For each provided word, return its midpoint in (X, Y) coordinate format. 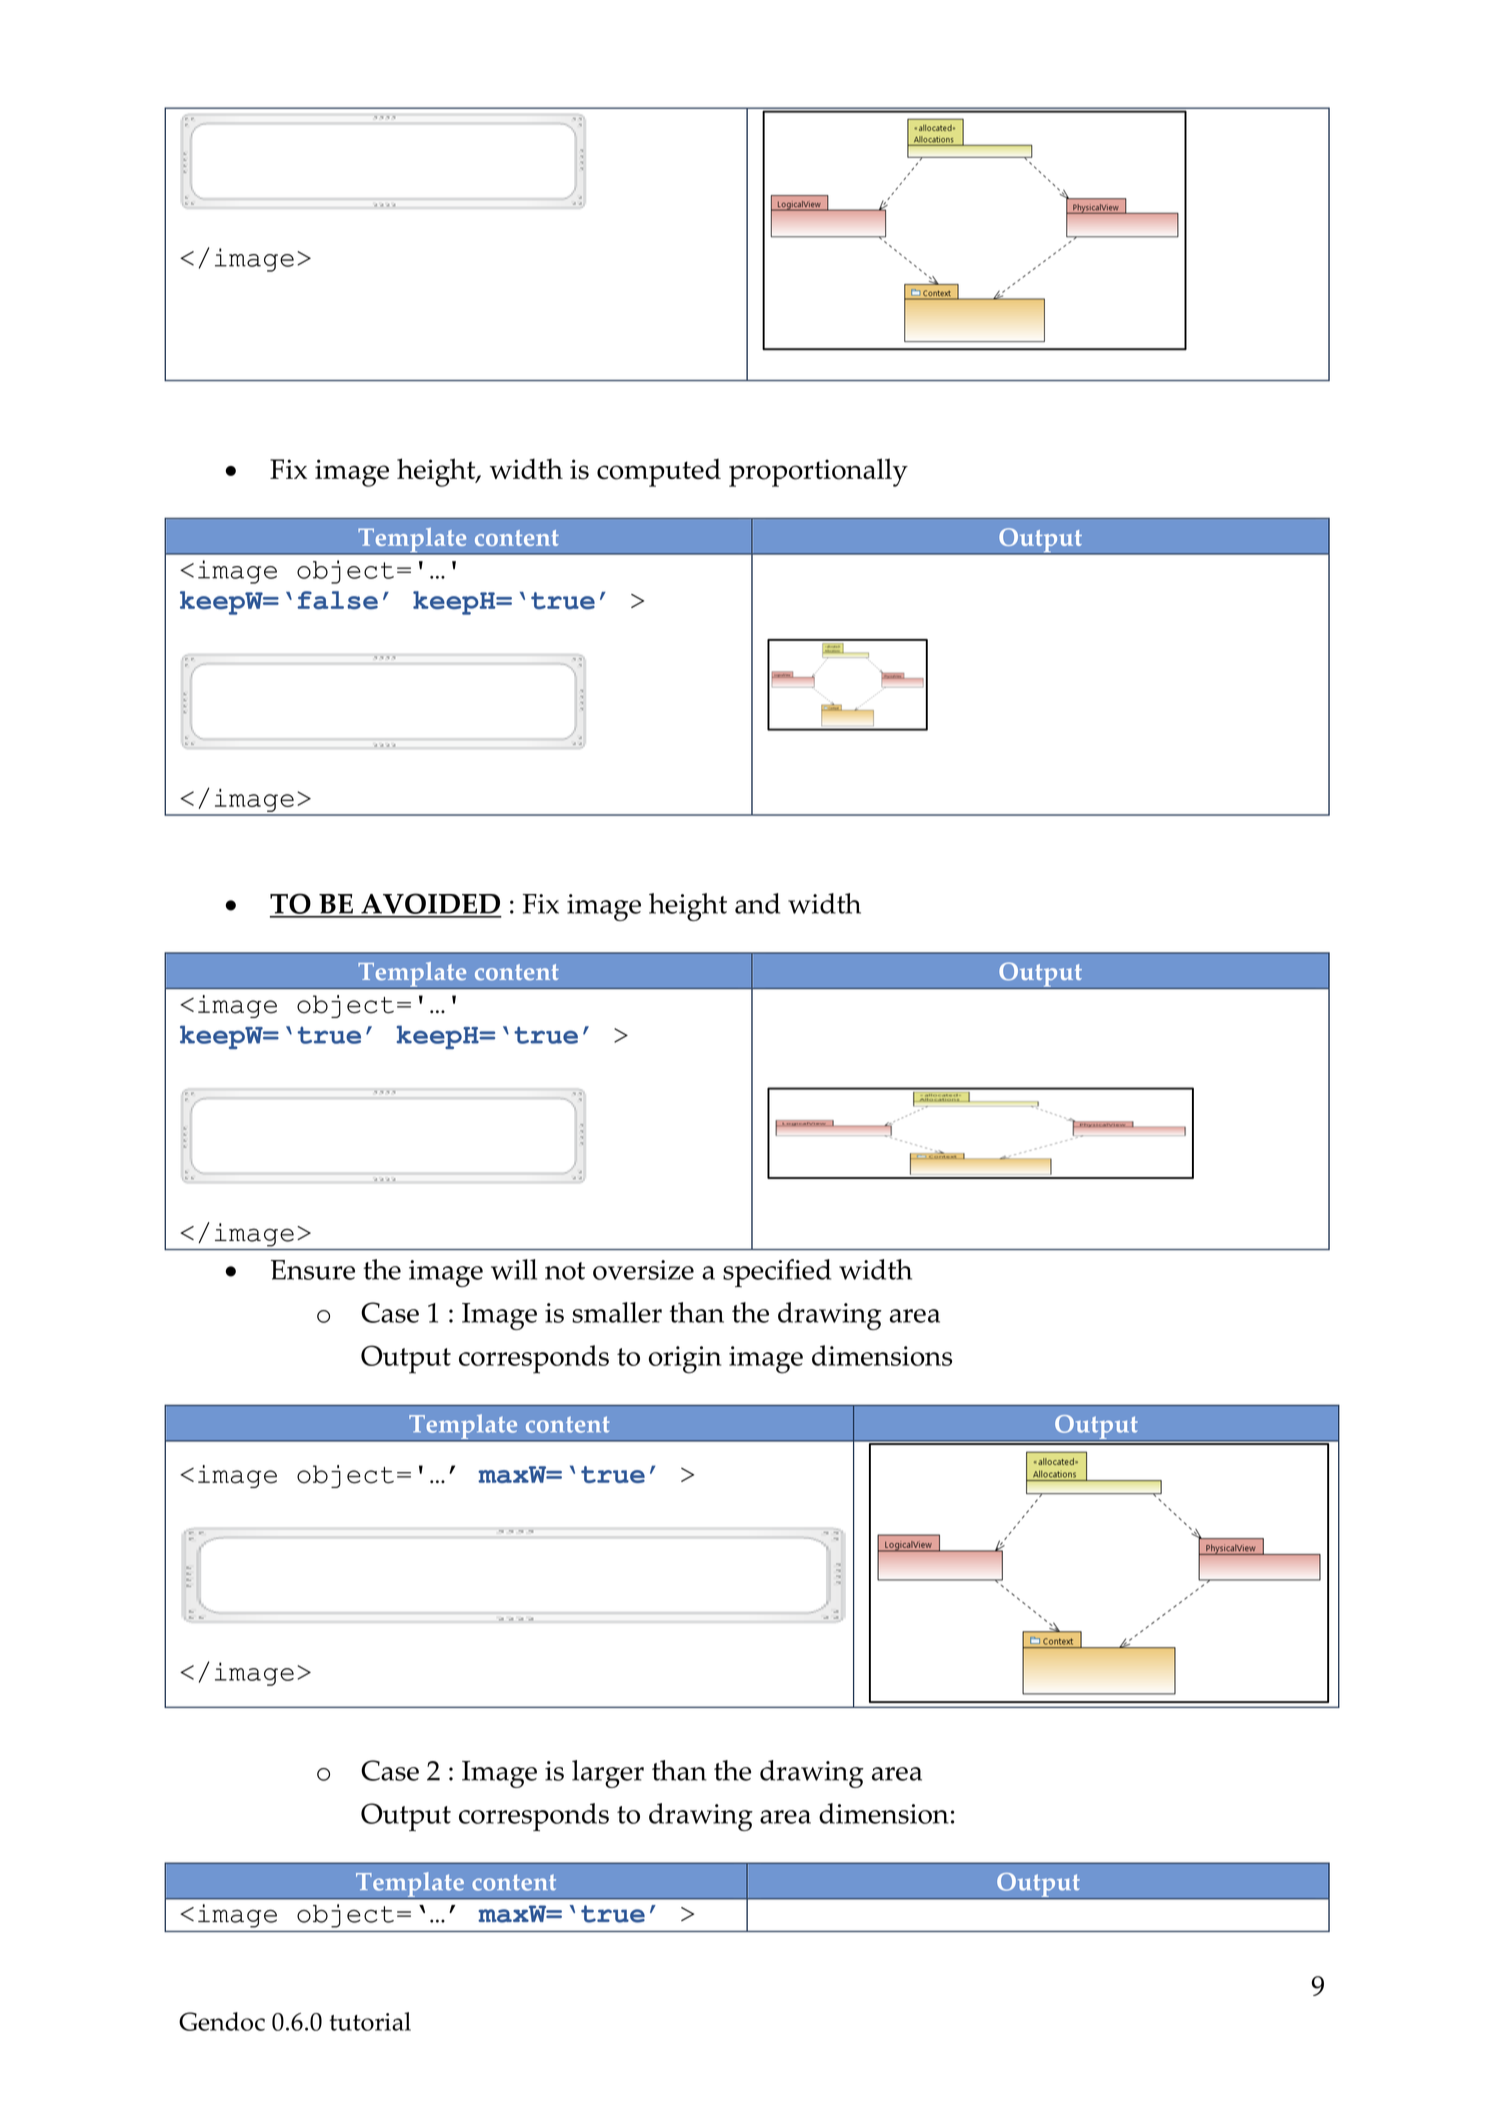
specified (777, 1273)
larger (608, 1774)
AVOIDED (430, 905)
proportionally (818, 472)
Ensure (313, 1270)
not (565, 1271)
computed (659, 472)
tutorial (370, 2021)
